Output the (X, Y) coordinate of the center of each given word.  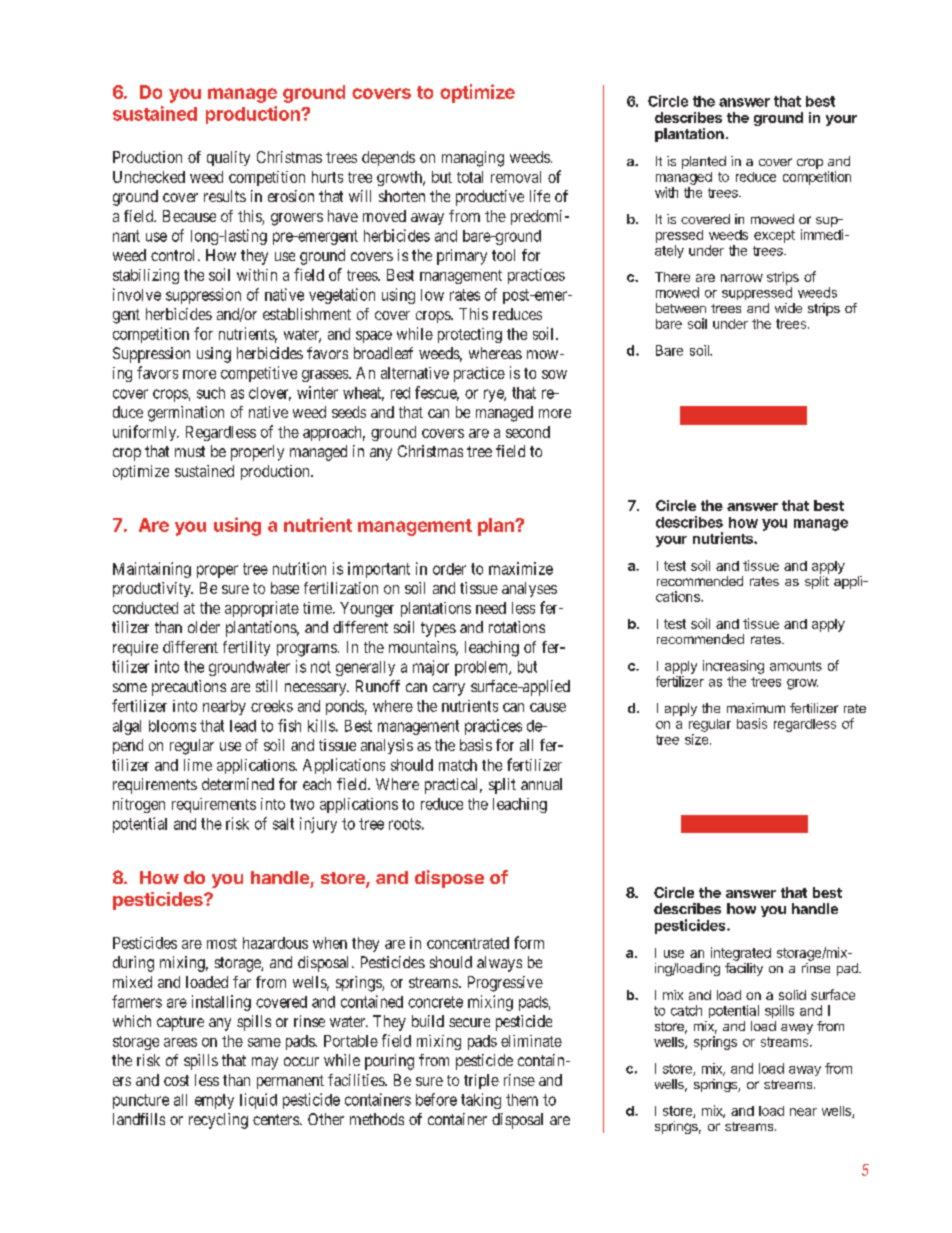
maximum (756, 708)
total (470, 177)
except (774, 236)
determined (238, 784)
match (458, 765)
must (190, 451)
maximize (521, 568)
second (528, 432)
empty (214, 1101)
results (225, 196)
